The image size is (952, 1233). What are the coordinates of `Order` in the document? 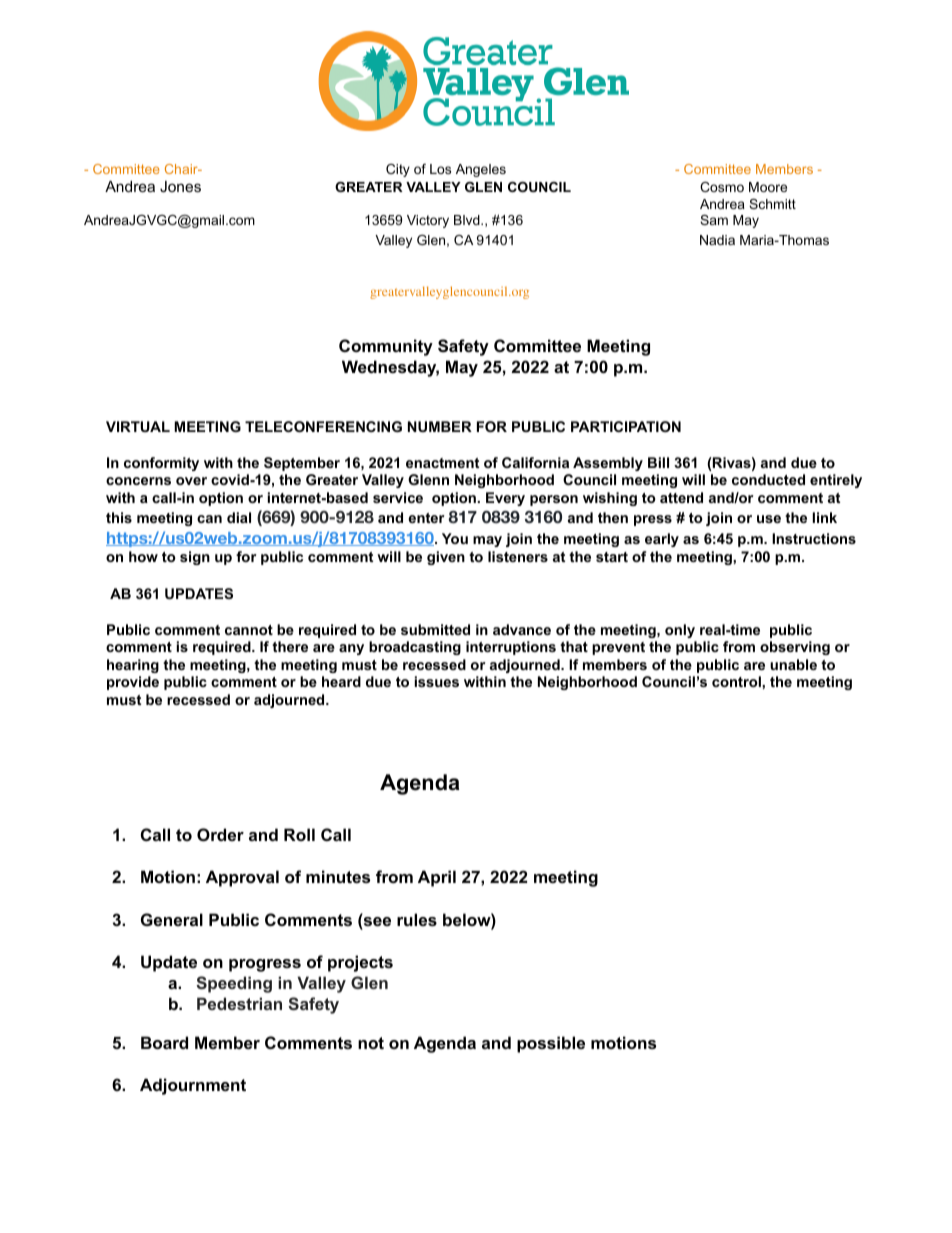 It's located at (220, 834).
